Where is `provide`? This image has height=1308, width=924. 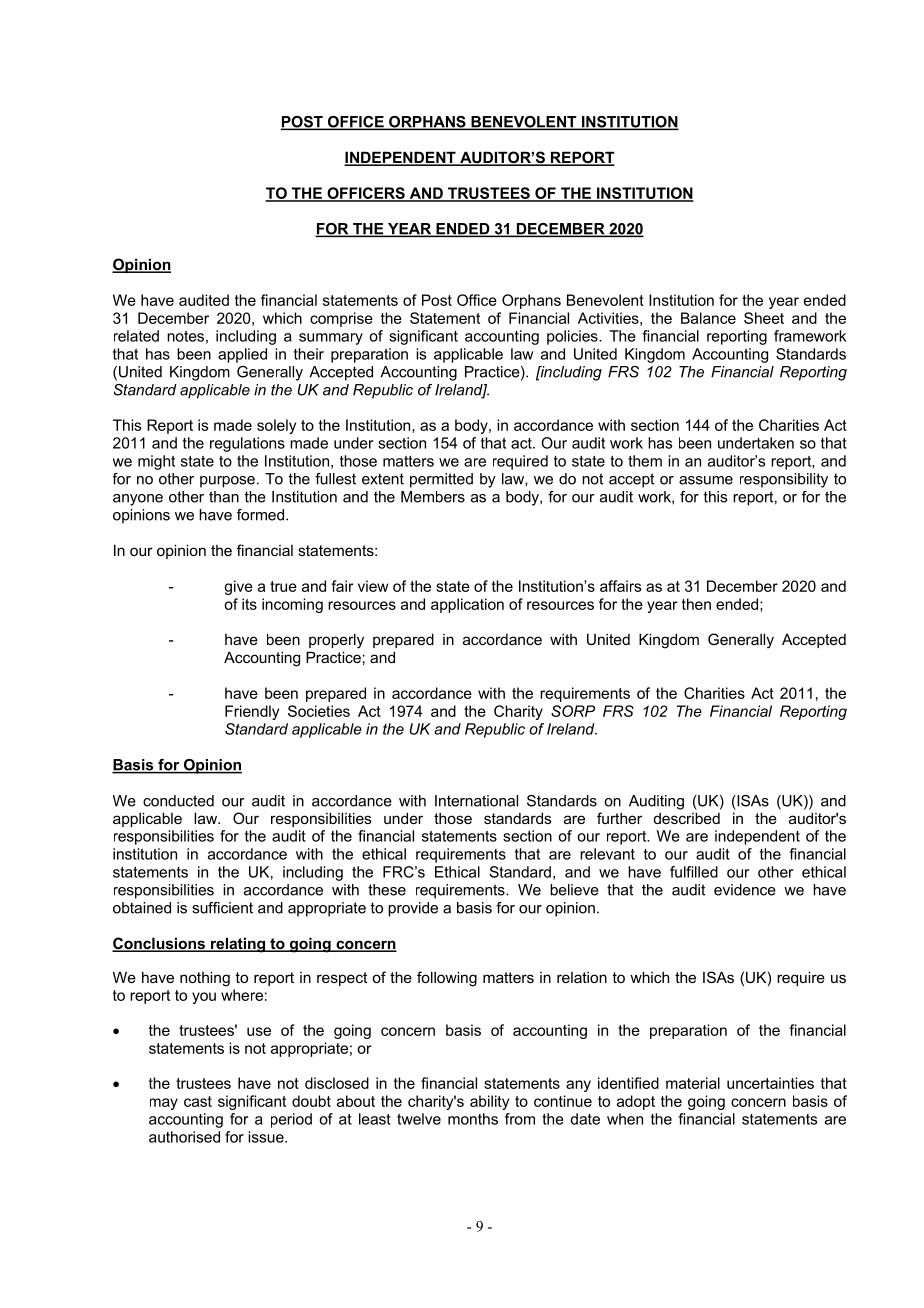 provide is located at coordinates (413, 909).
